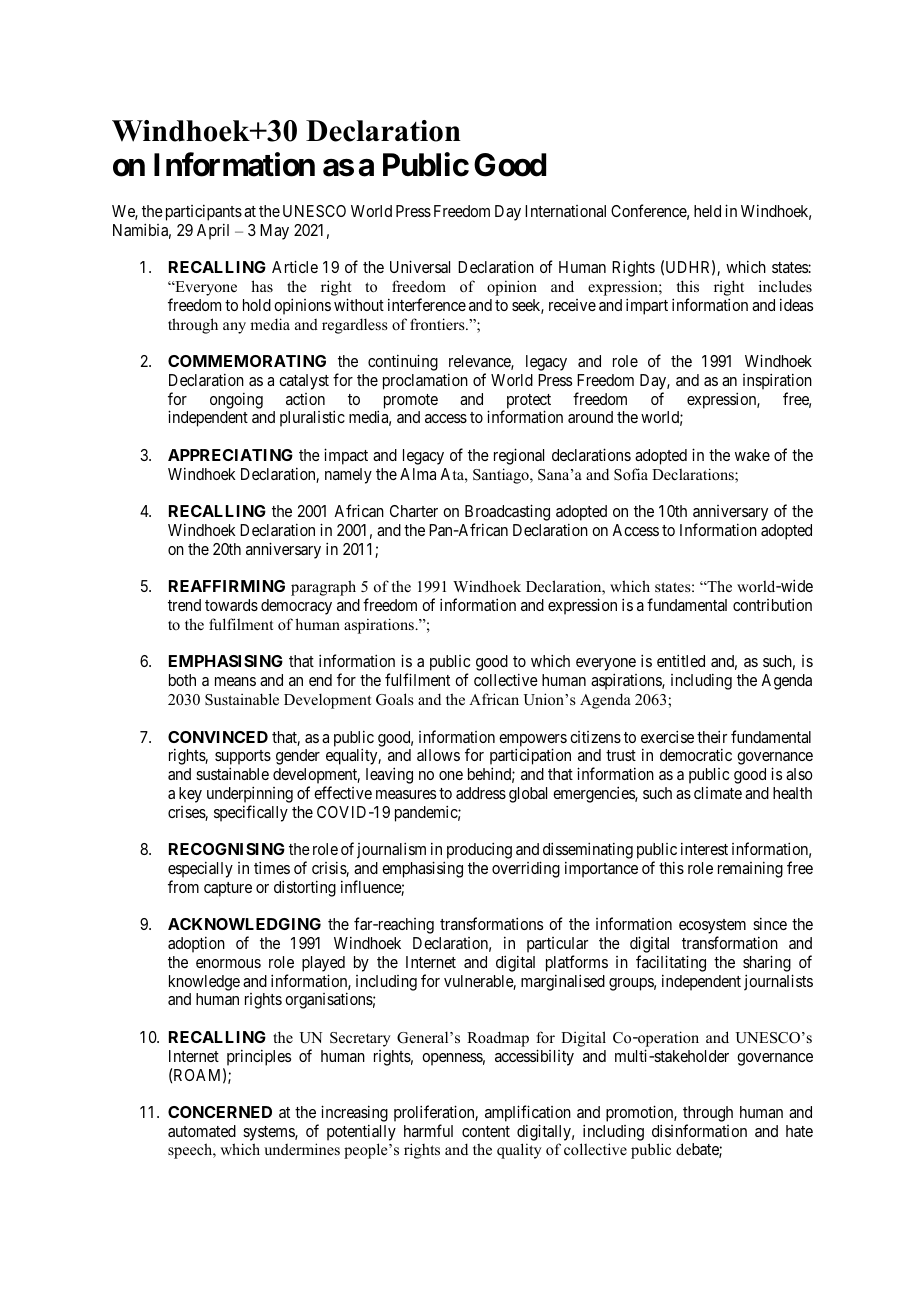 The height and width of the screenshot is (1309, 924). What do you see at coordinates (227, 586) in the screenshot?
I see `REAFFIRMING` at bounding box center [227, 586].
